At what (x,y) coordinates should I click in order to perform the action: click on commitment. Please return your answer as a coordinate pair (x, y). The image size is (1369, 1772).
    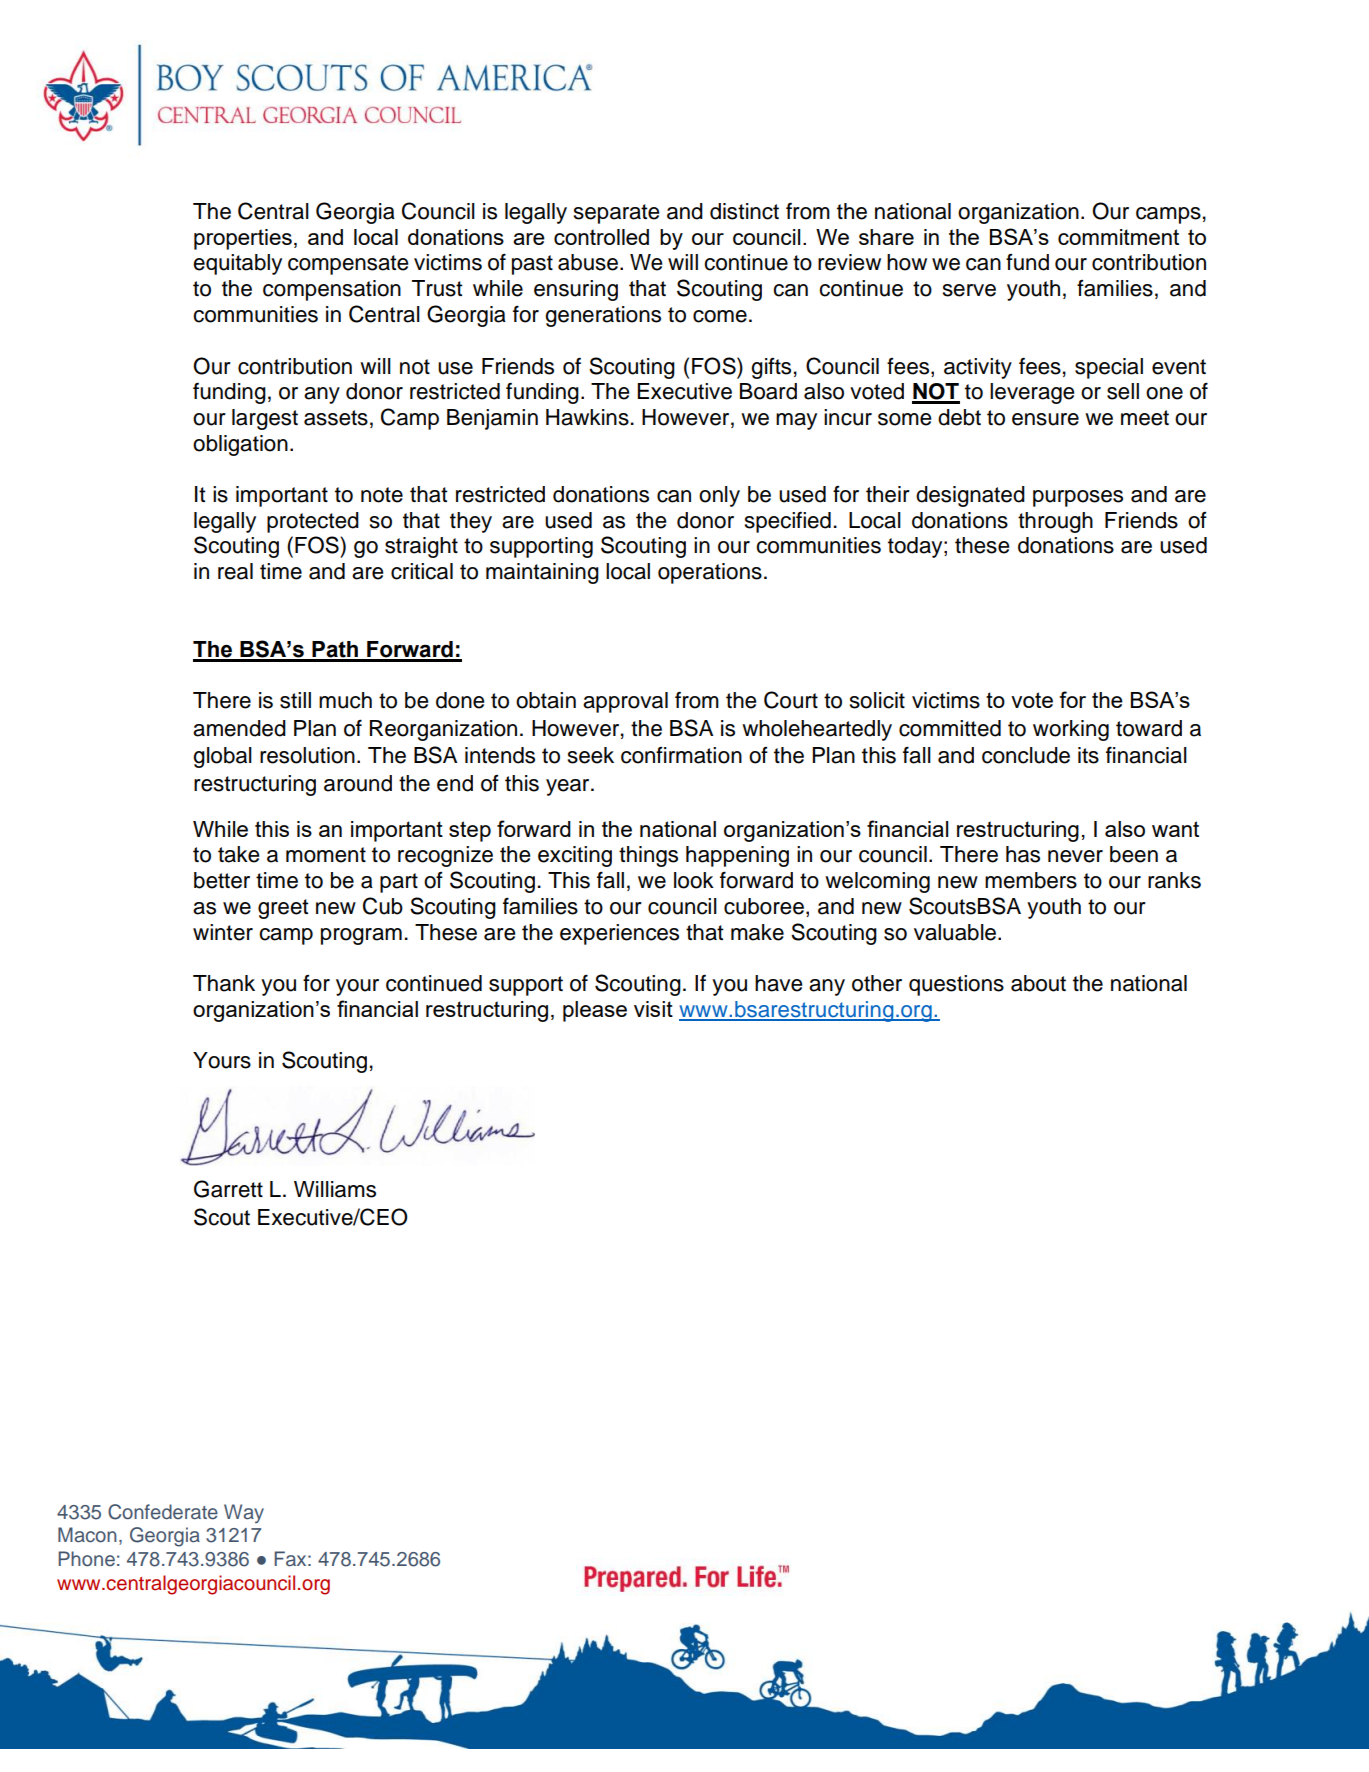
    Looking at the image, I should click on (1118, 237).
